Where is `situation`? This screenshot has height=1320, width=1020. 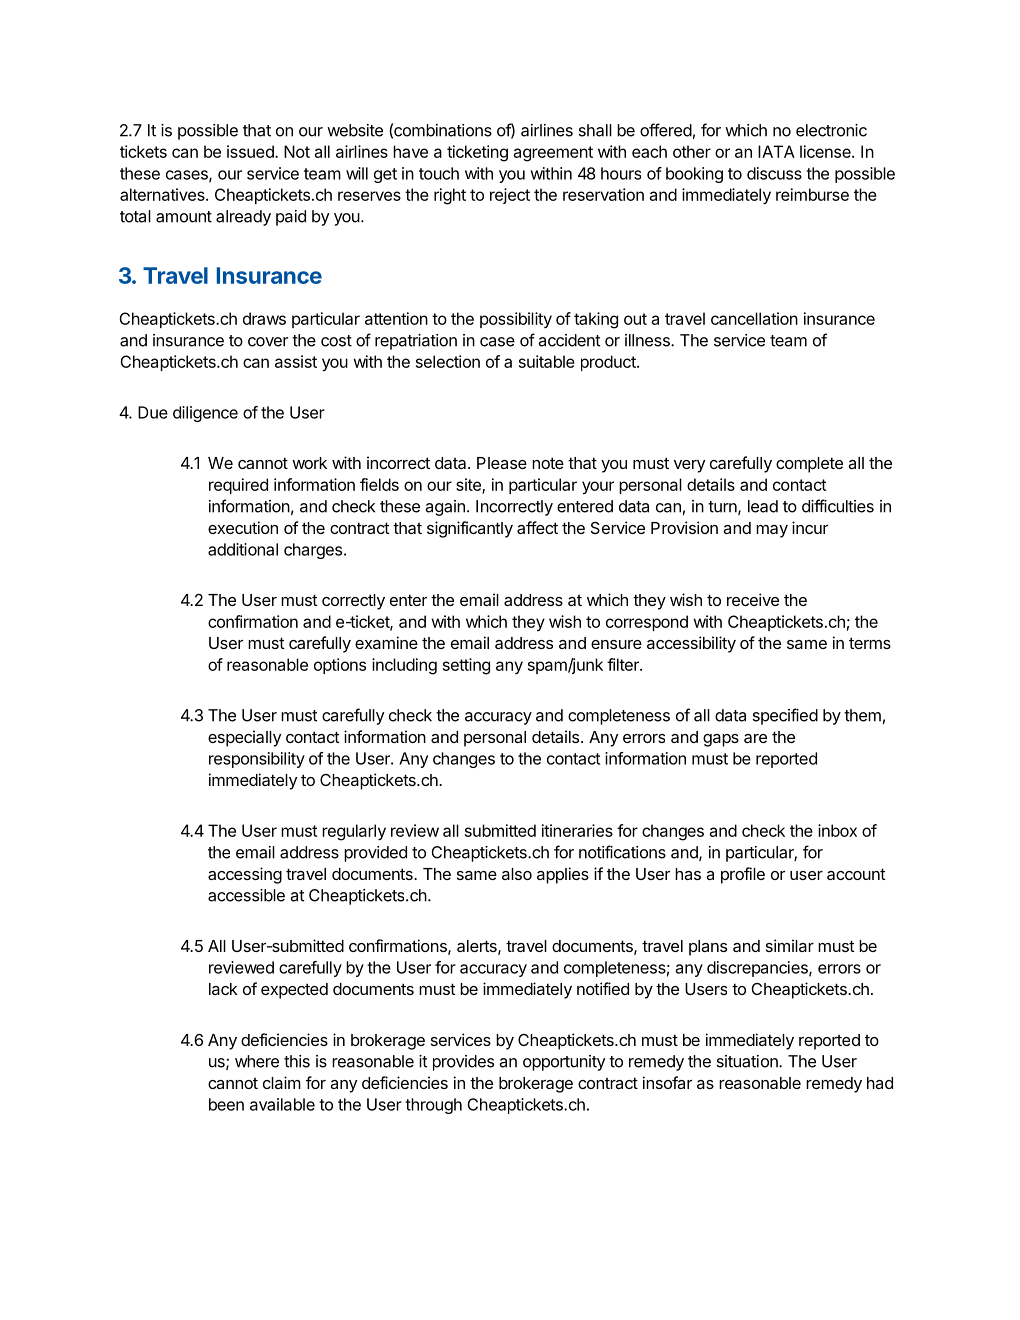 situation is located at coordinates (748, 1061).
